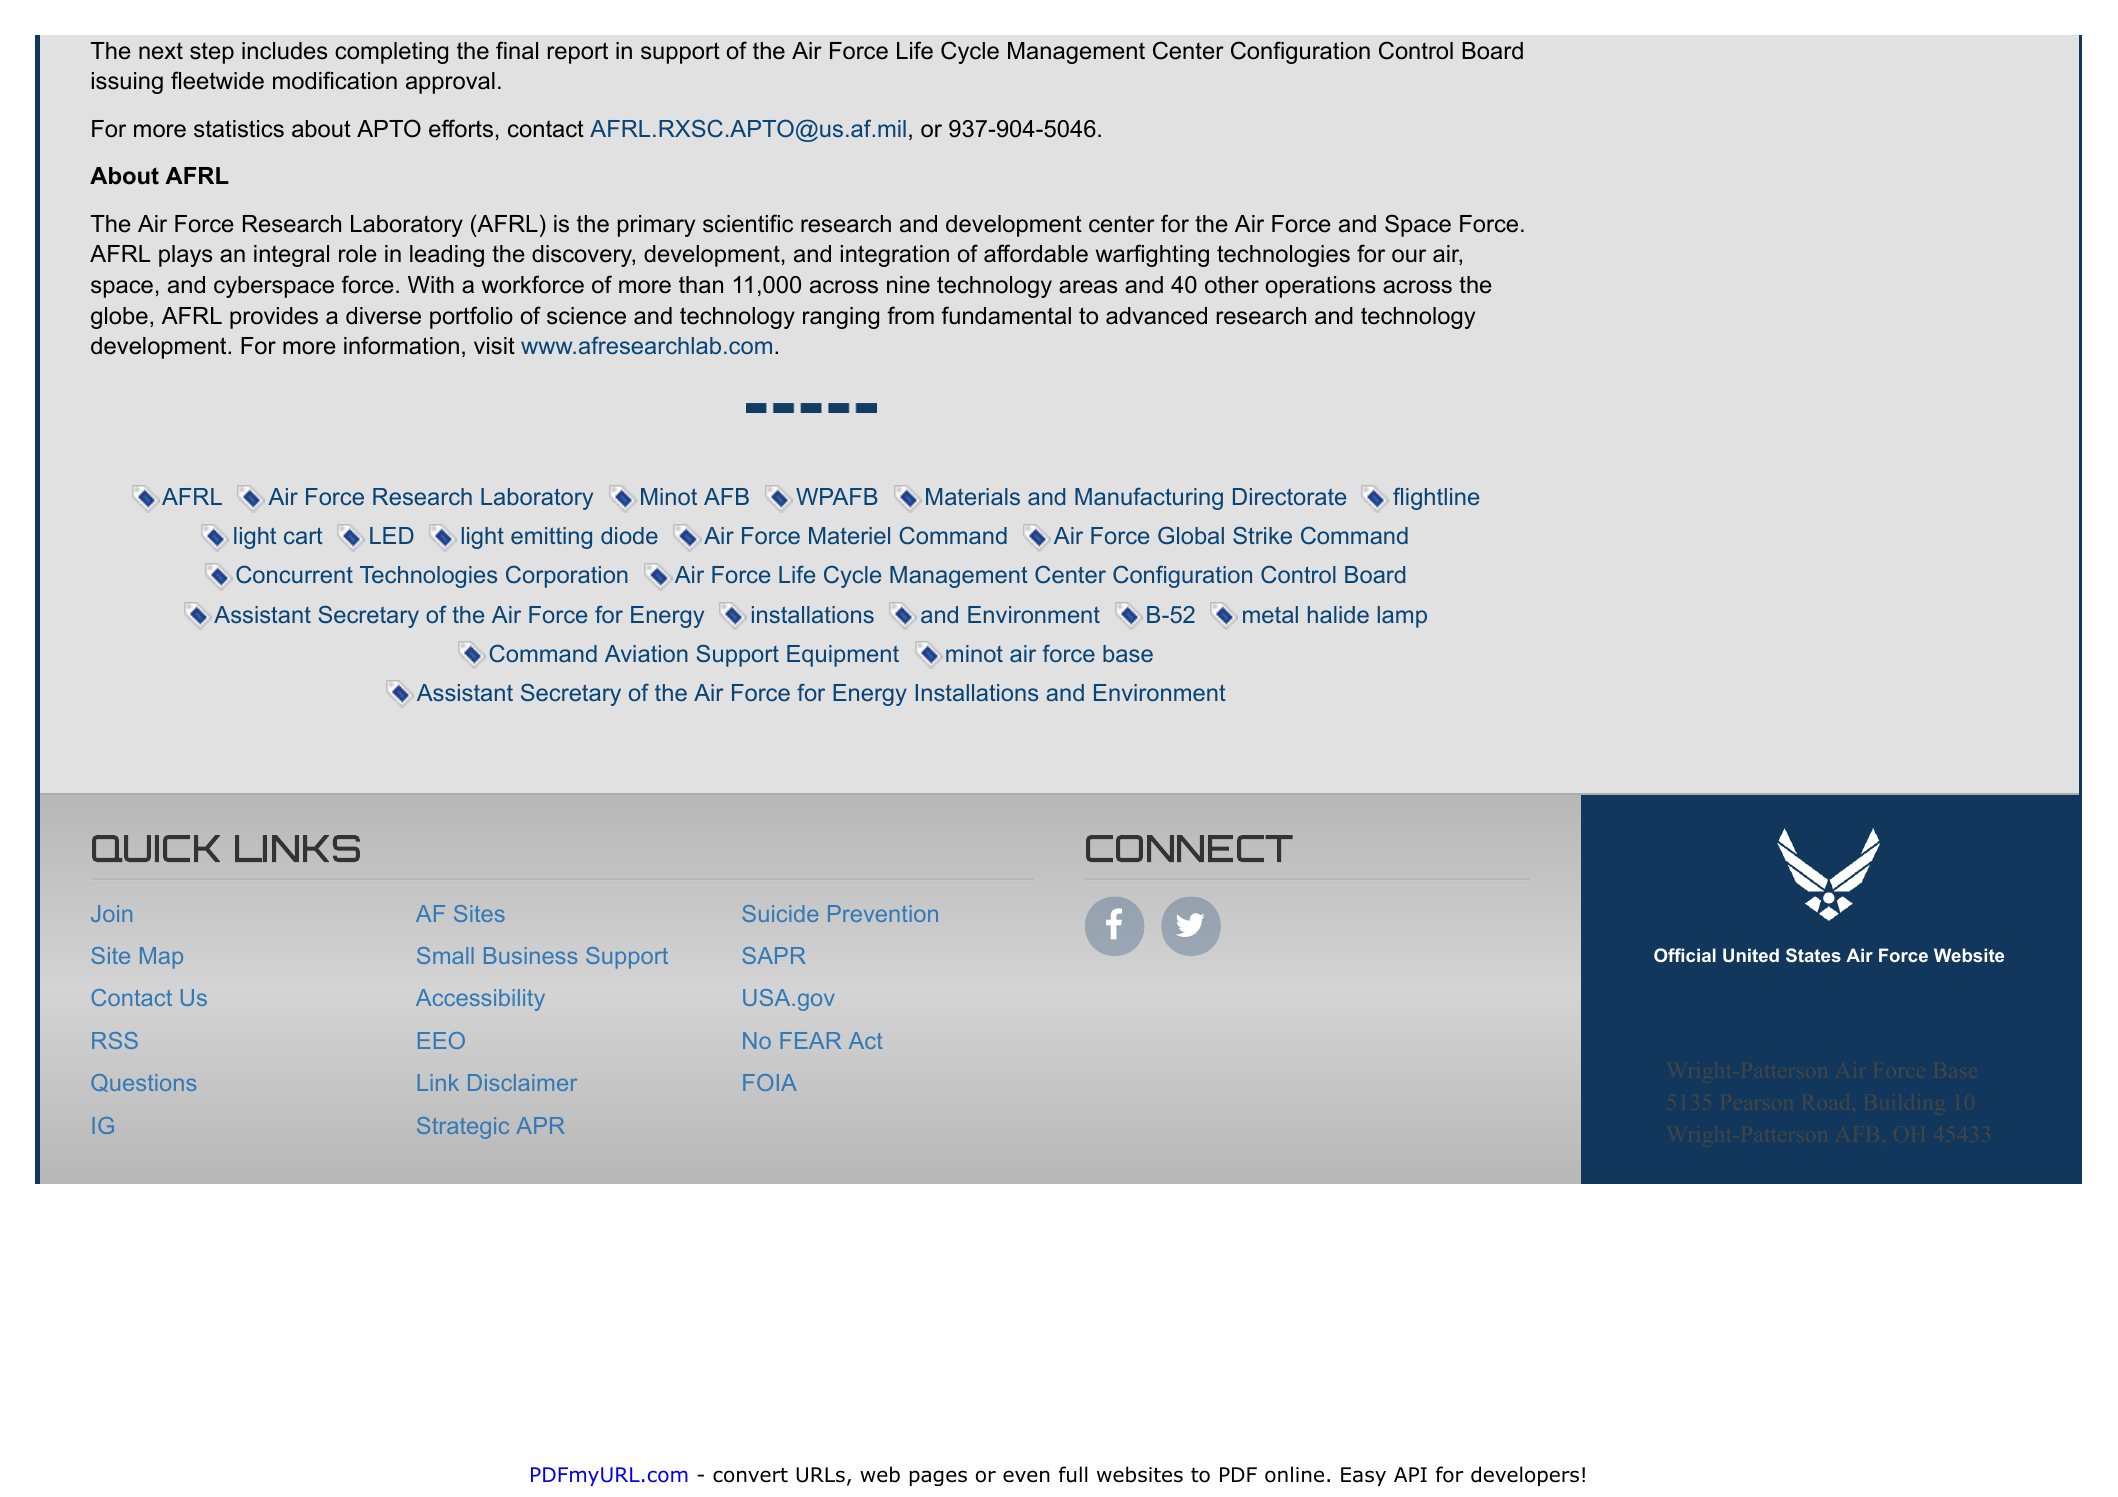 The width and height of the page is (2118, 1497). Describe the element at coordinates (1525, 1476) in the page. I see `developers` at that location.
